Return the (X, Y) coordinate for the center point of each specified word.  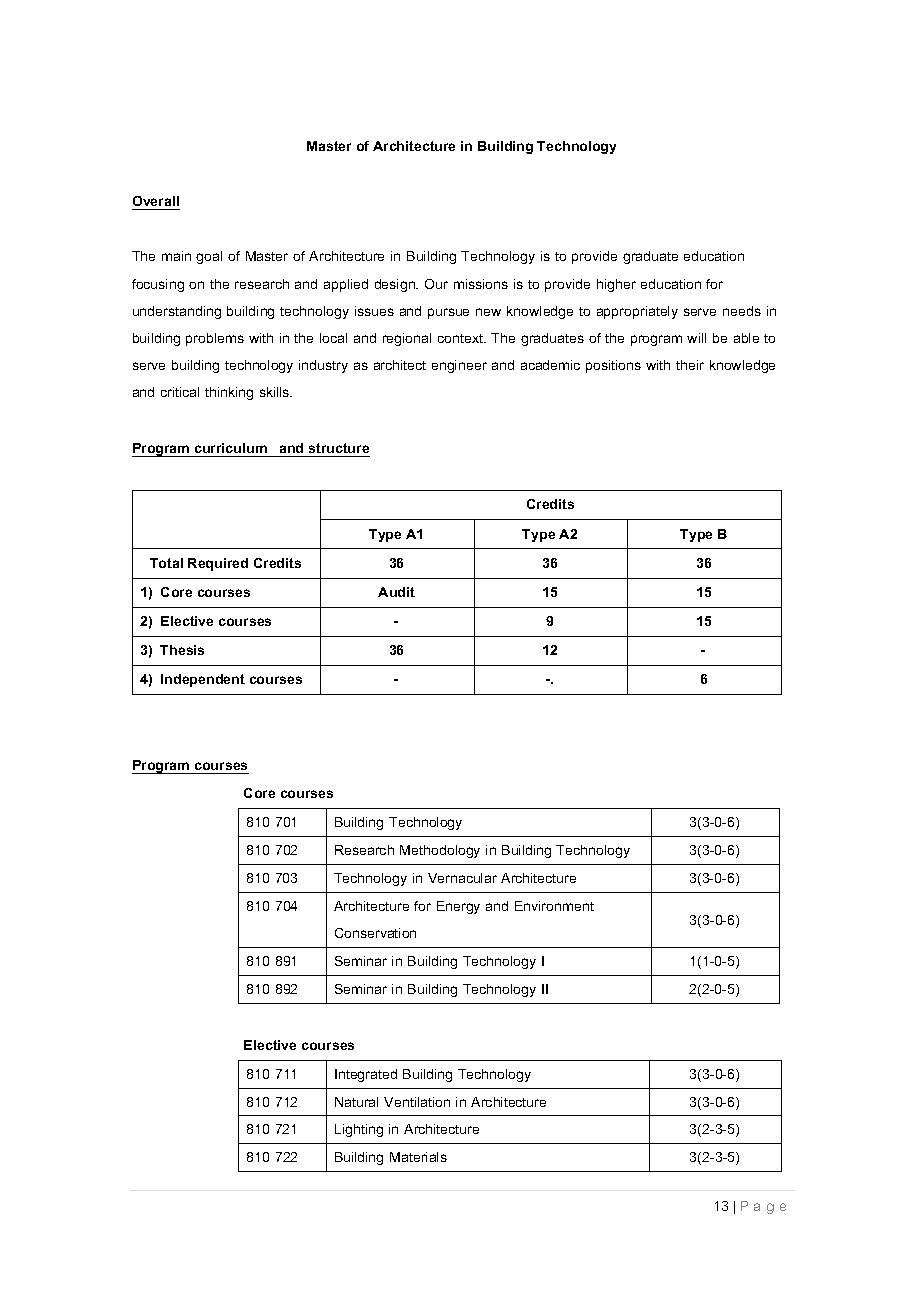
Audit (396, 592)
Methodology (440, 851)
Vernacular (462, 878)
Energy (458, 907)
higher (616, 285)
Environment (554, 906)
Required (218, 564)
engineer (459, 366)
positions (613, 366)
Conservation (375, 933)
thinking (229, 393)
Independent (203, 680)
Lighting (359, 1130)
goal (209, 257)
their (690, 365)
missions (481, 284)
